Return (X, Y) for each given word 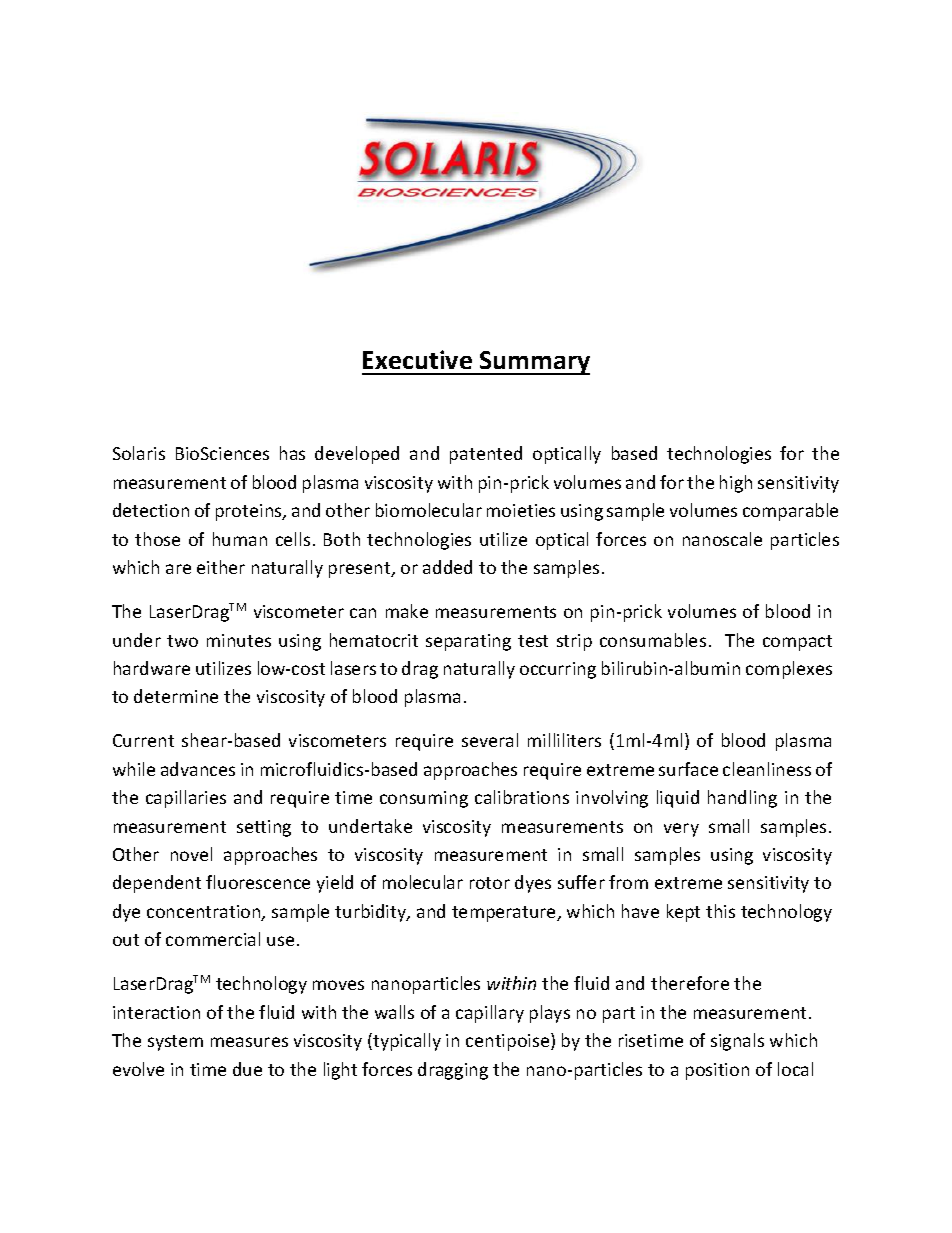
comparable (790, 512)
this (720, 911)
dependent (157, 884)
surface (688, 769)
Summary (534, 363)
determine (176, 696)
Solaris (139, 453)
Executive (417, 359)
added (447, 567)
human (240, 539)
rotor (490, 883)
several (490, 740)
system (175, 1043)
